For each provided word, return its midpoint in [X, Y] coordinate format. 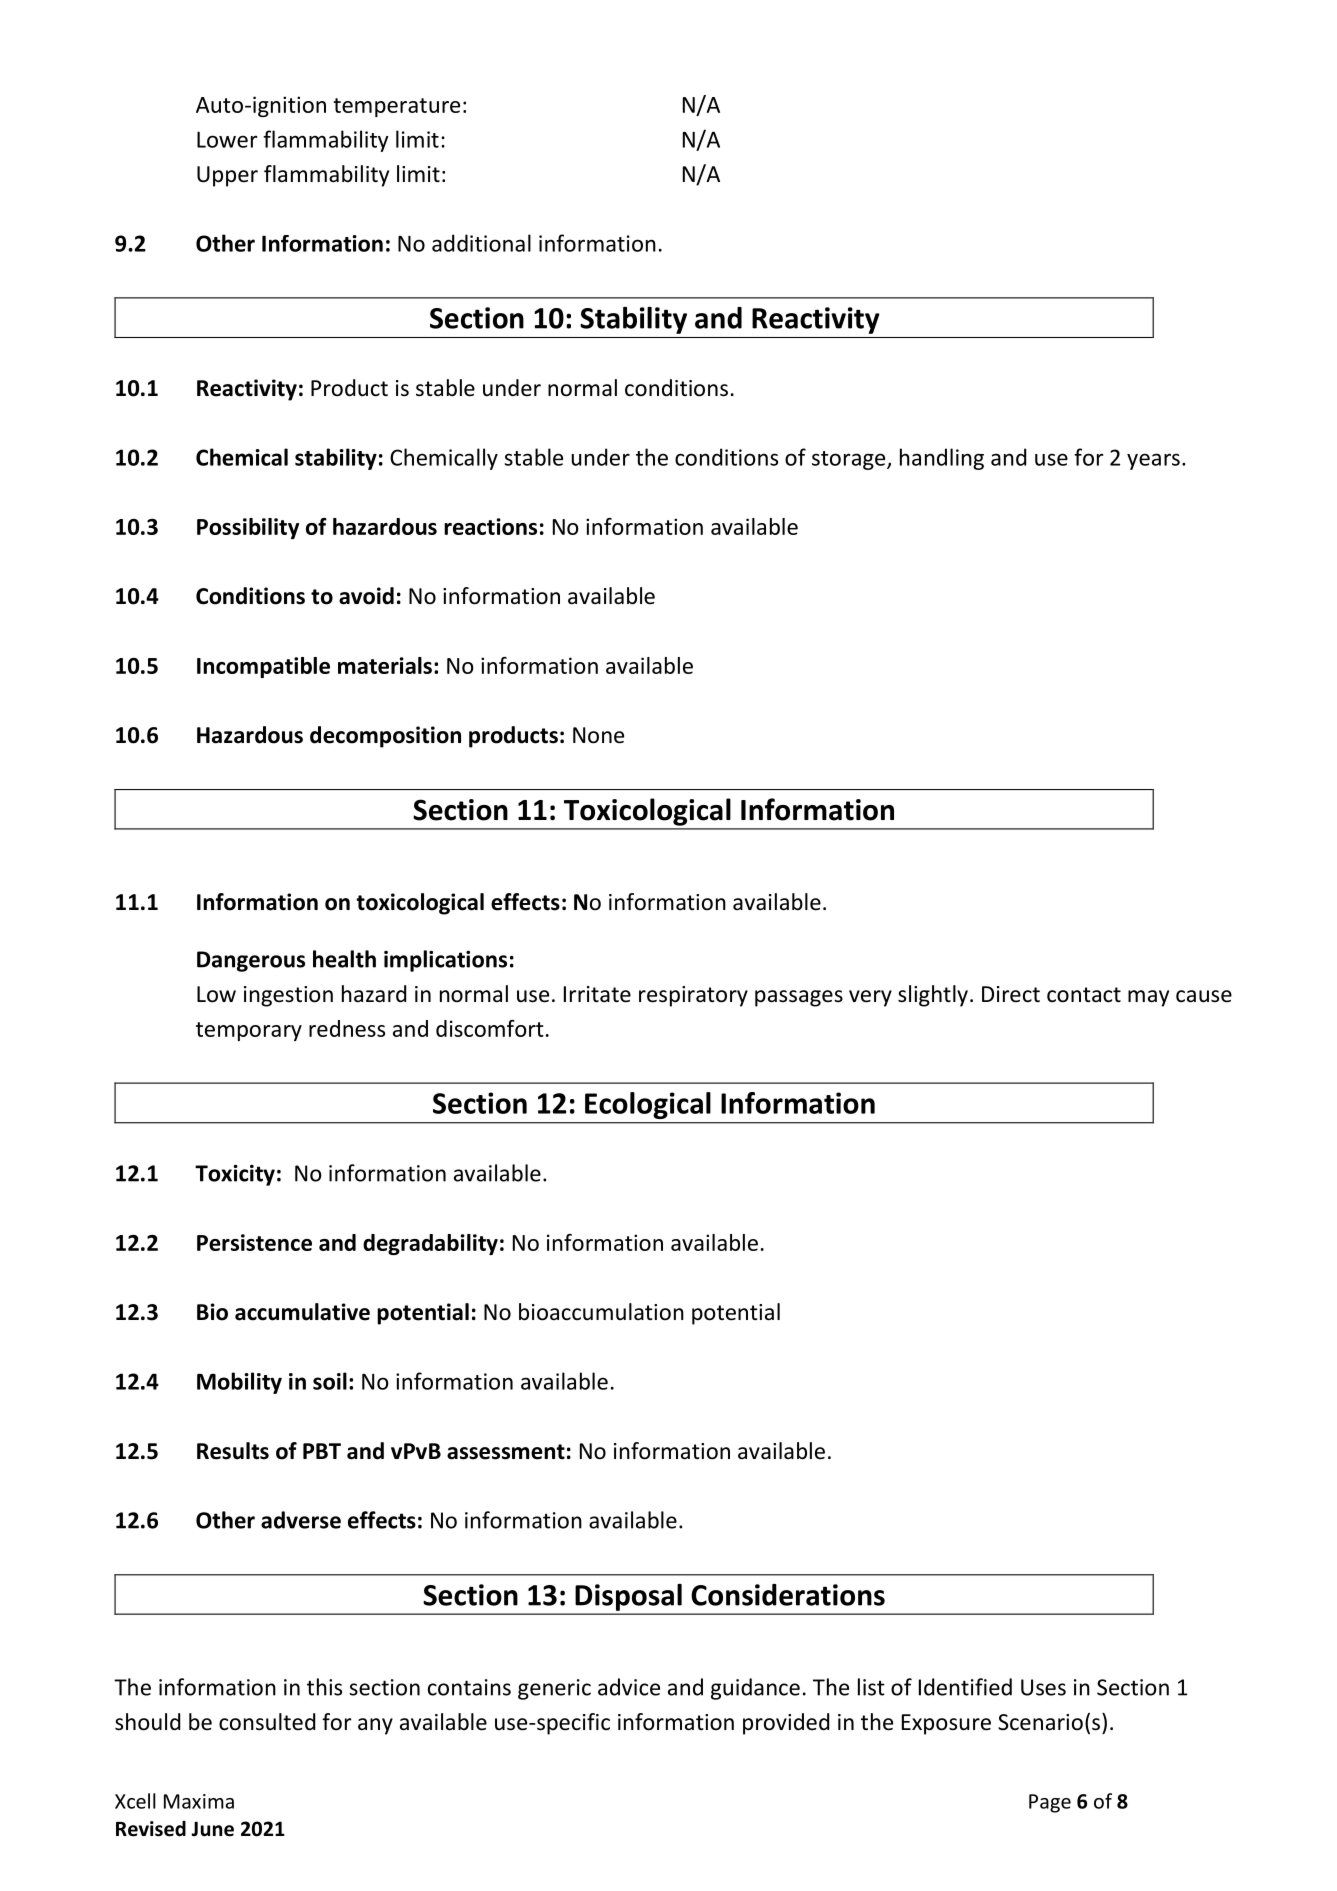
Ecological [647, 1105]
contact [1084, 995]
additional [481, 243]
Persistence [254, 1242]
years [1153, 461]
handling [942, 459]
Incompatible [263, 667]
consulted [267, 1722]
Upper [227, 176]
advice [629, 1687]
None [598, 735]
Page [1050, 1803]
